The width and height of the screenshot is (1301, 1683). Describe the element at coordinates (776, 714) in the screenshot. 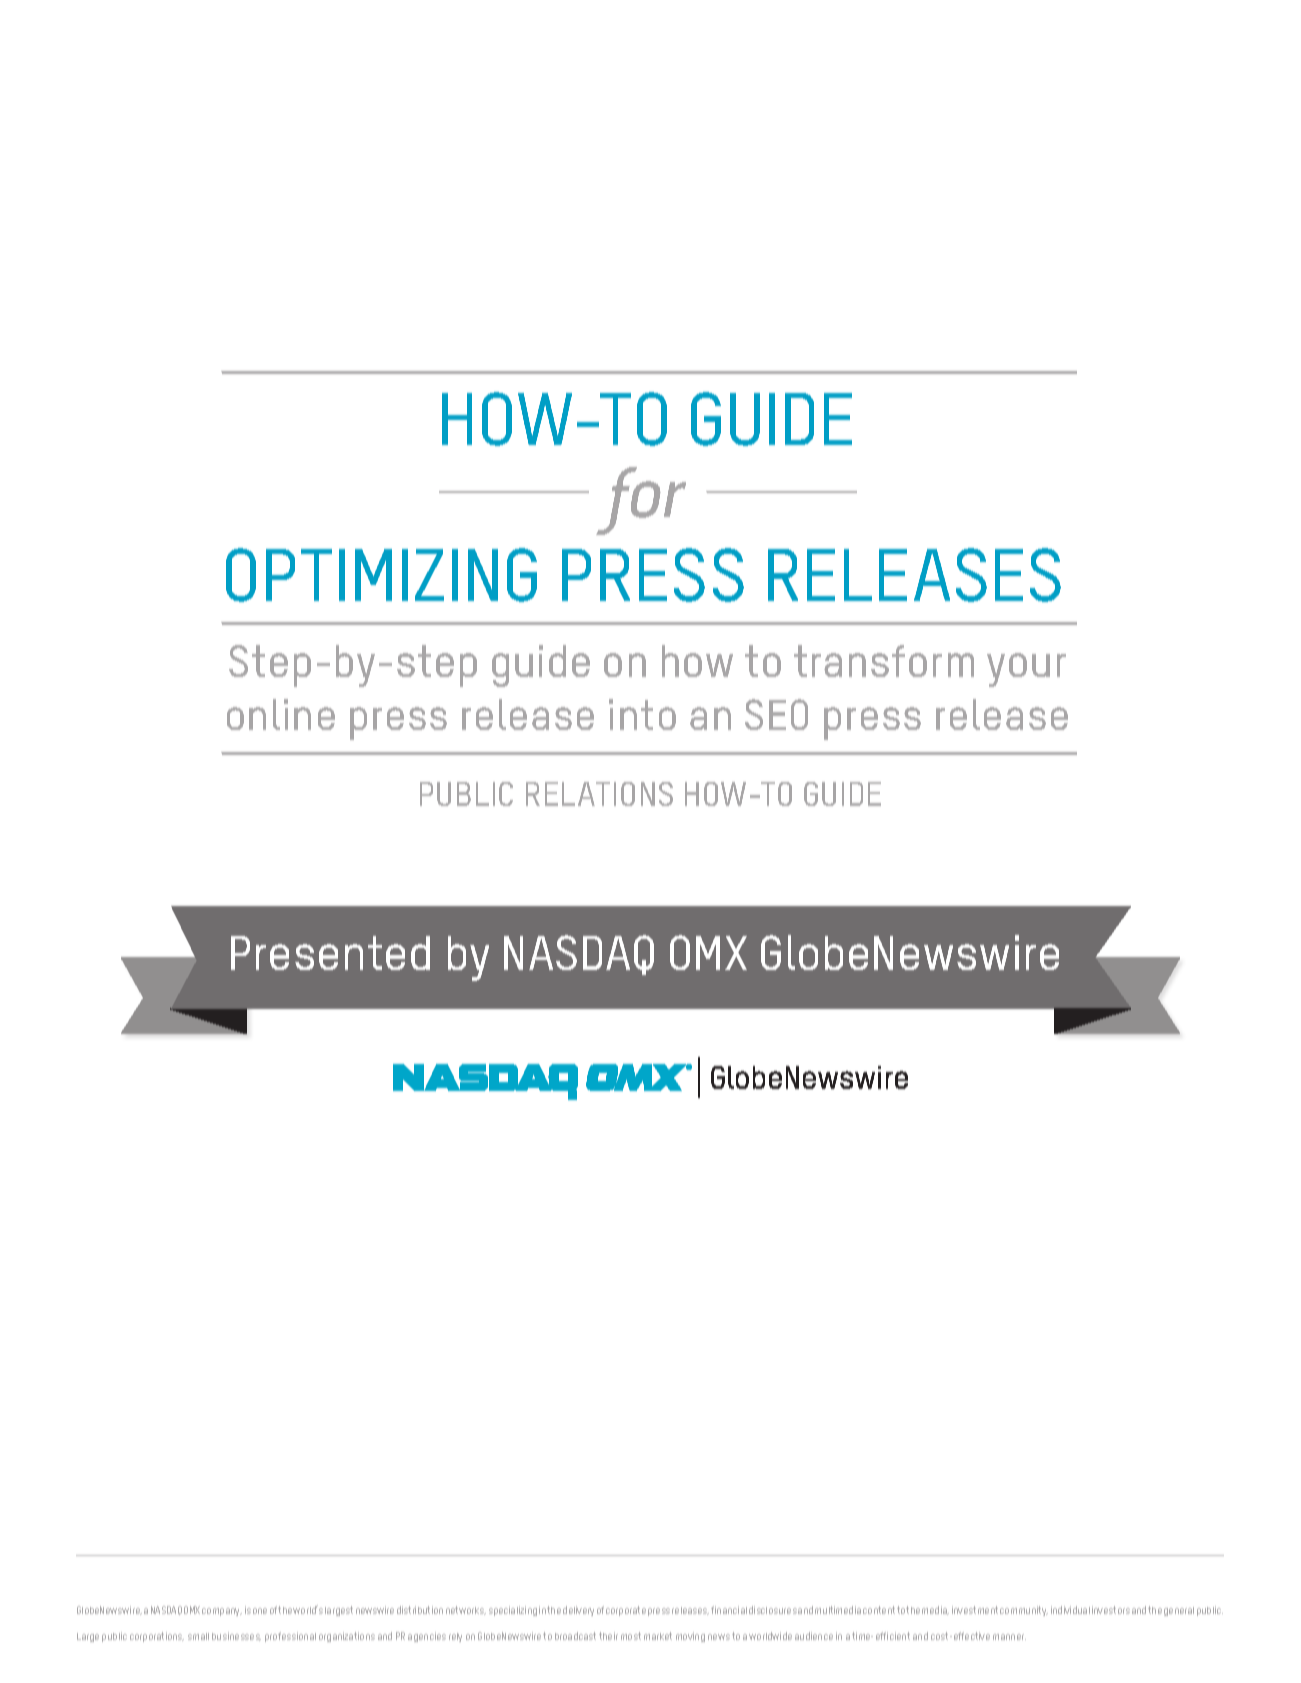

I see `SEO` at that location.
